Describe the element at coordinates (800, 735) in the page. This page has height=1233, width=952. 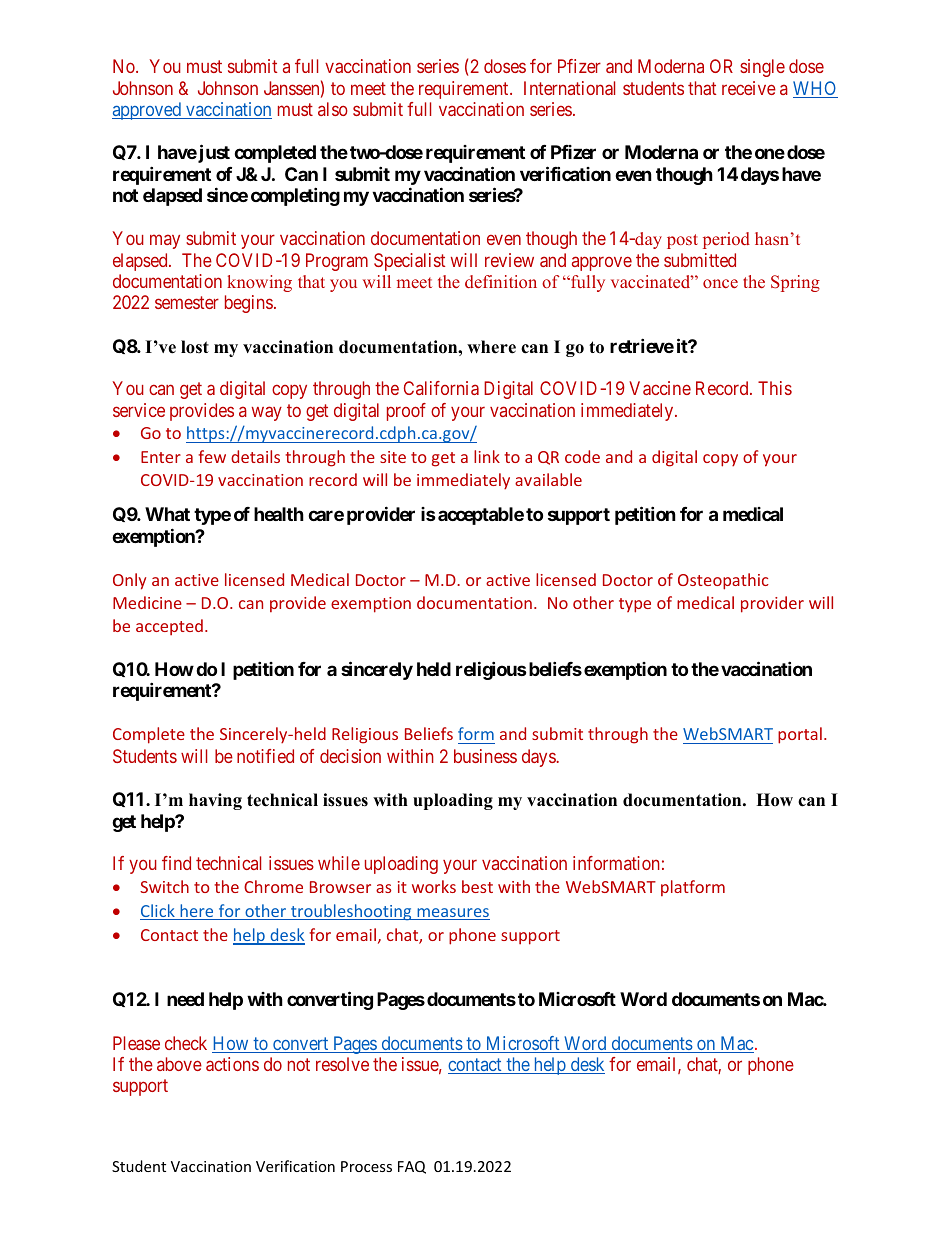
I see `portal` at that location.
